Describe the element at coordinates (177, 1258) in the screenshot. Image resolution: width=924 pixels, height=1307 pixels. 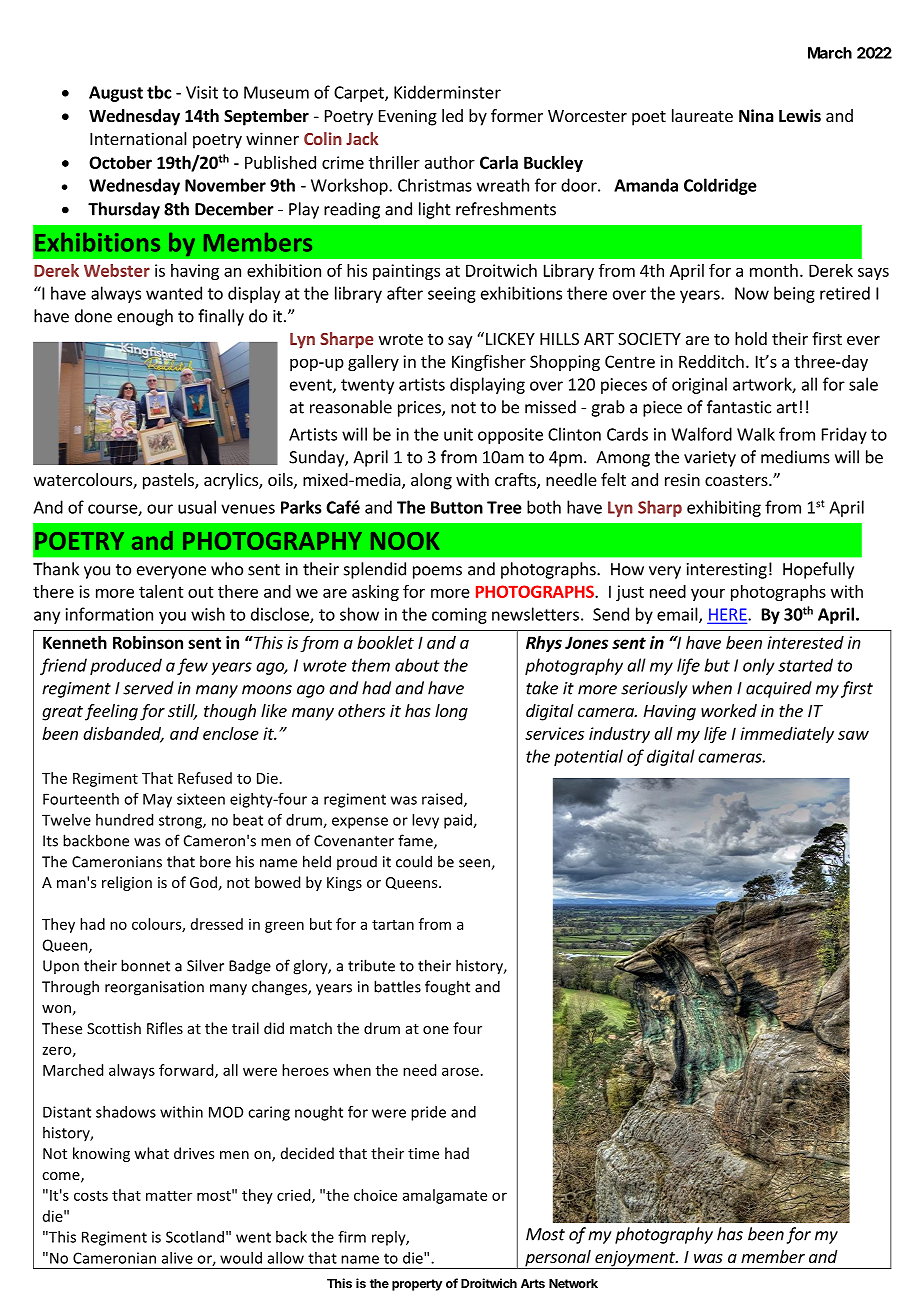
I see `alive` at that location.
